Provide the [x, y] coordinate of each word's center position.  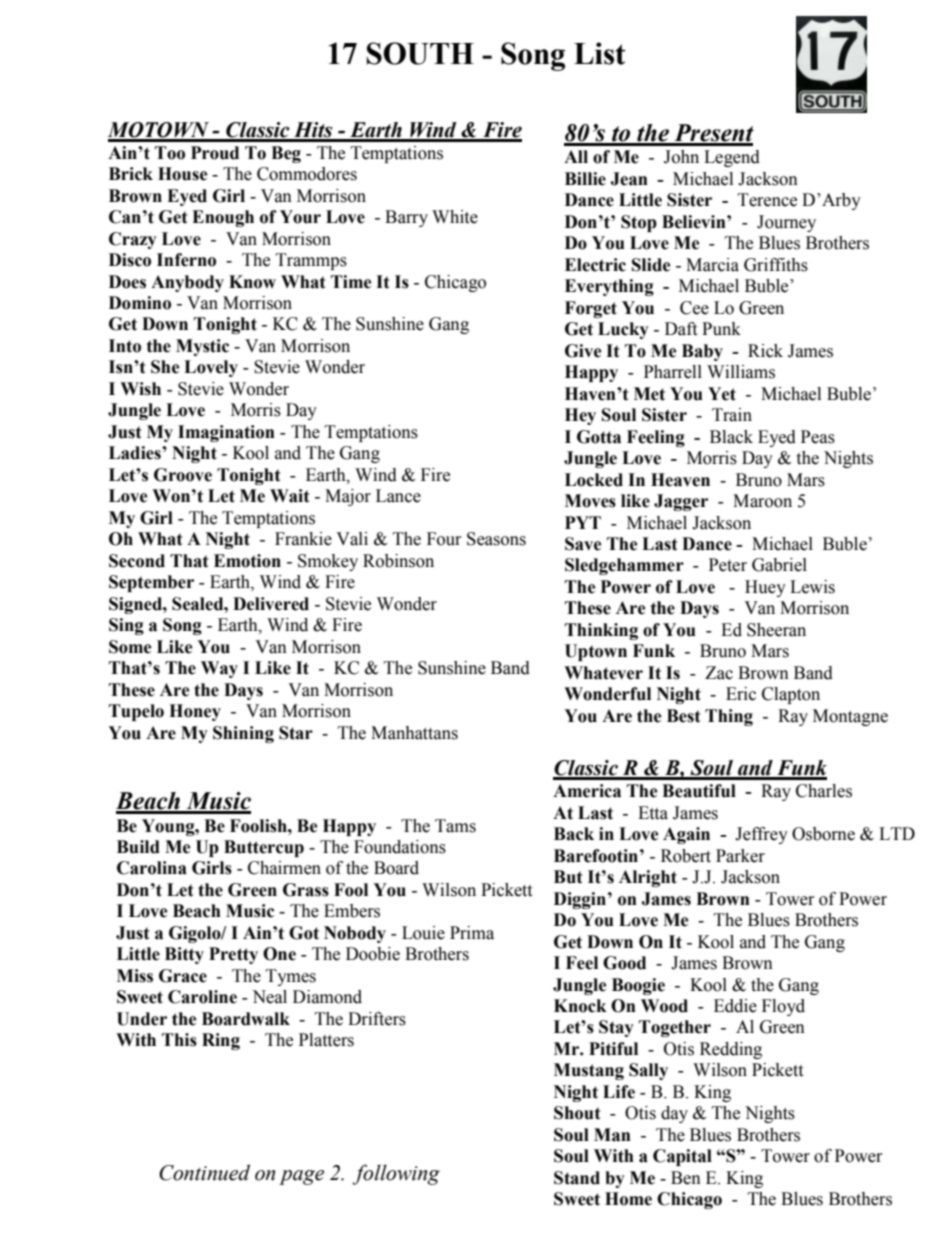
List [599, 53]
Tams [455, 826]
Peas [818, 437]
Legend [732, 158]
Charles [824, 791]
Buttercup [264, 848]
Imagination [226, 433]
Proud [215, 153]
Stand [577, 1178]
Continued [204, 1172]
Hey [580, 416]
